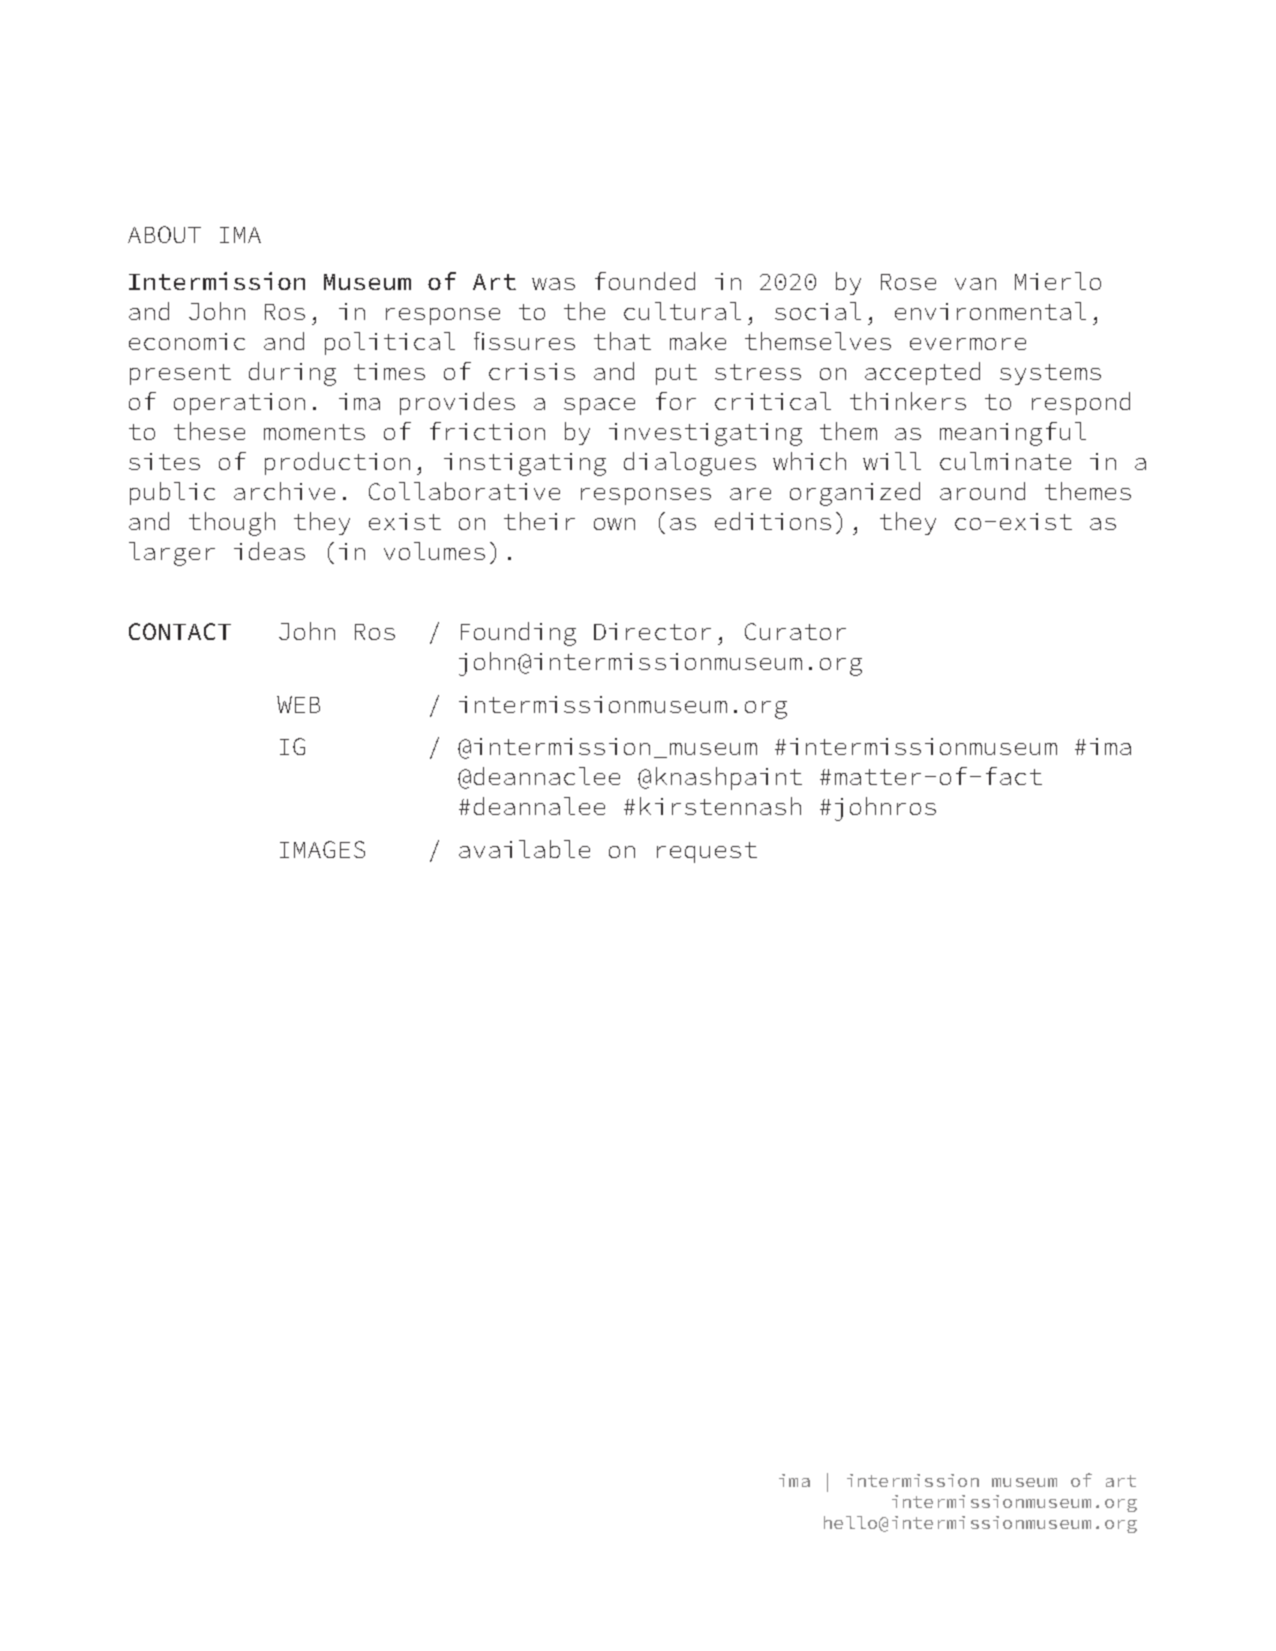  I want to click on ideas, so click(269, 551).
